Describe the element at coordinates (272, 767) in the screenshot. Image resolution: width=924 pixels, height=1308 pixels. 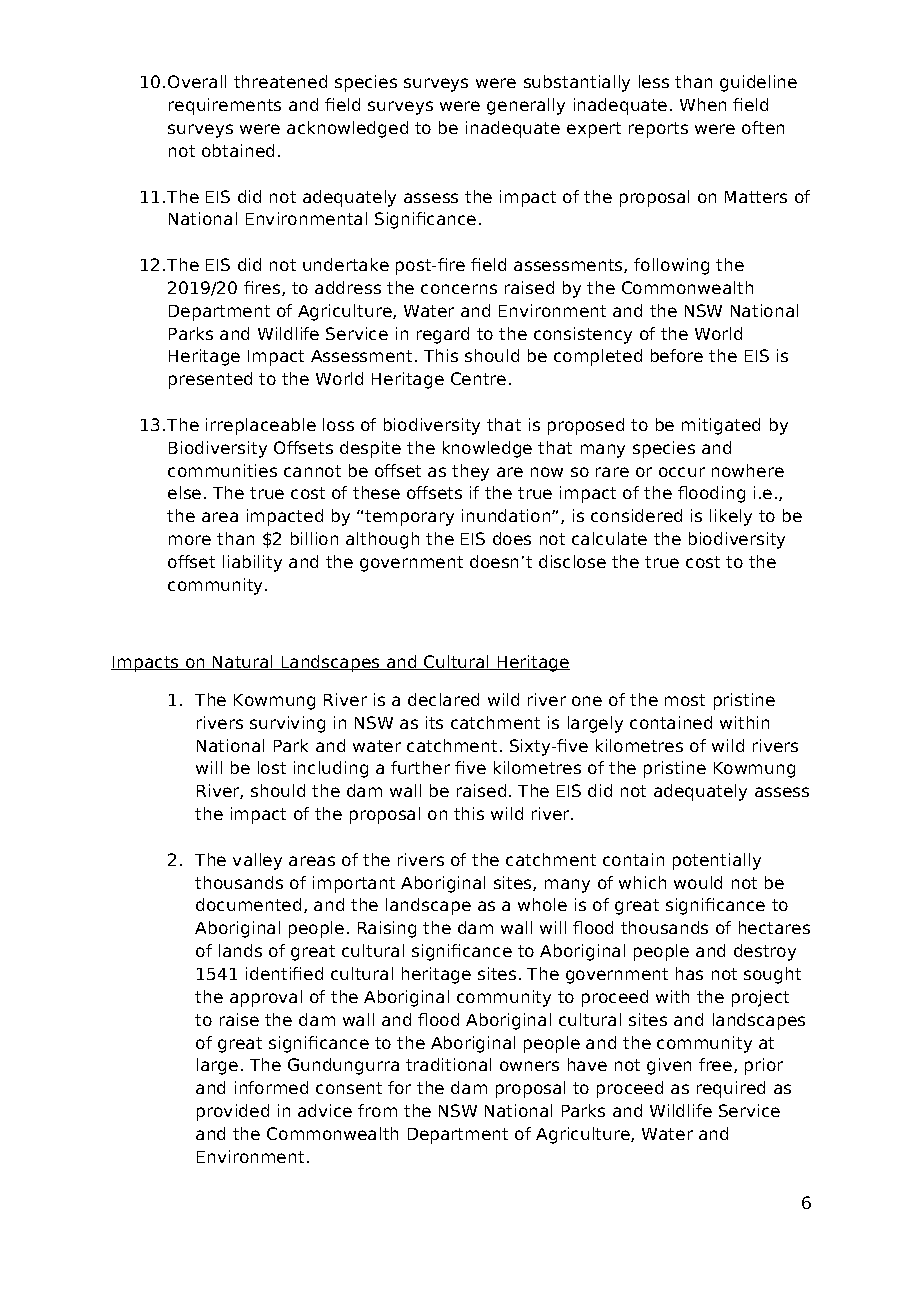
I see `lost` at that location.
